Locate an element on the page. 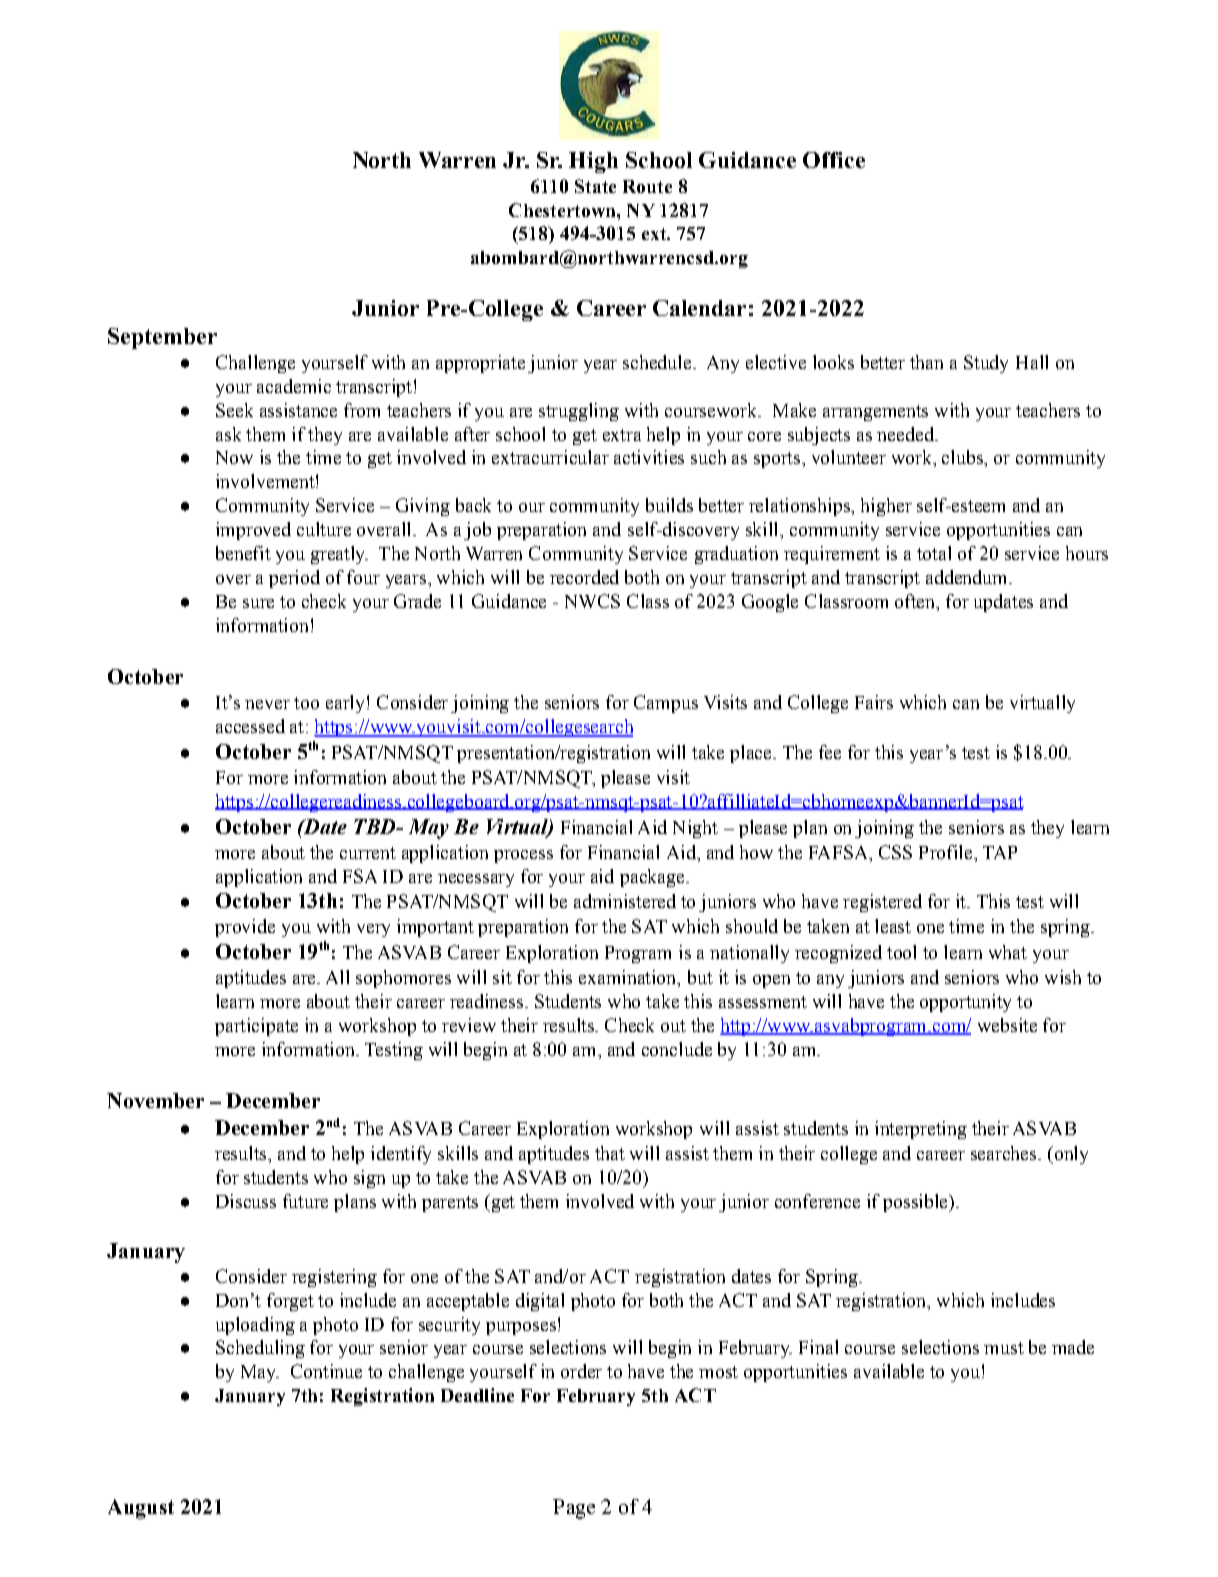  conclude is located at coordinates (677, 1049).
